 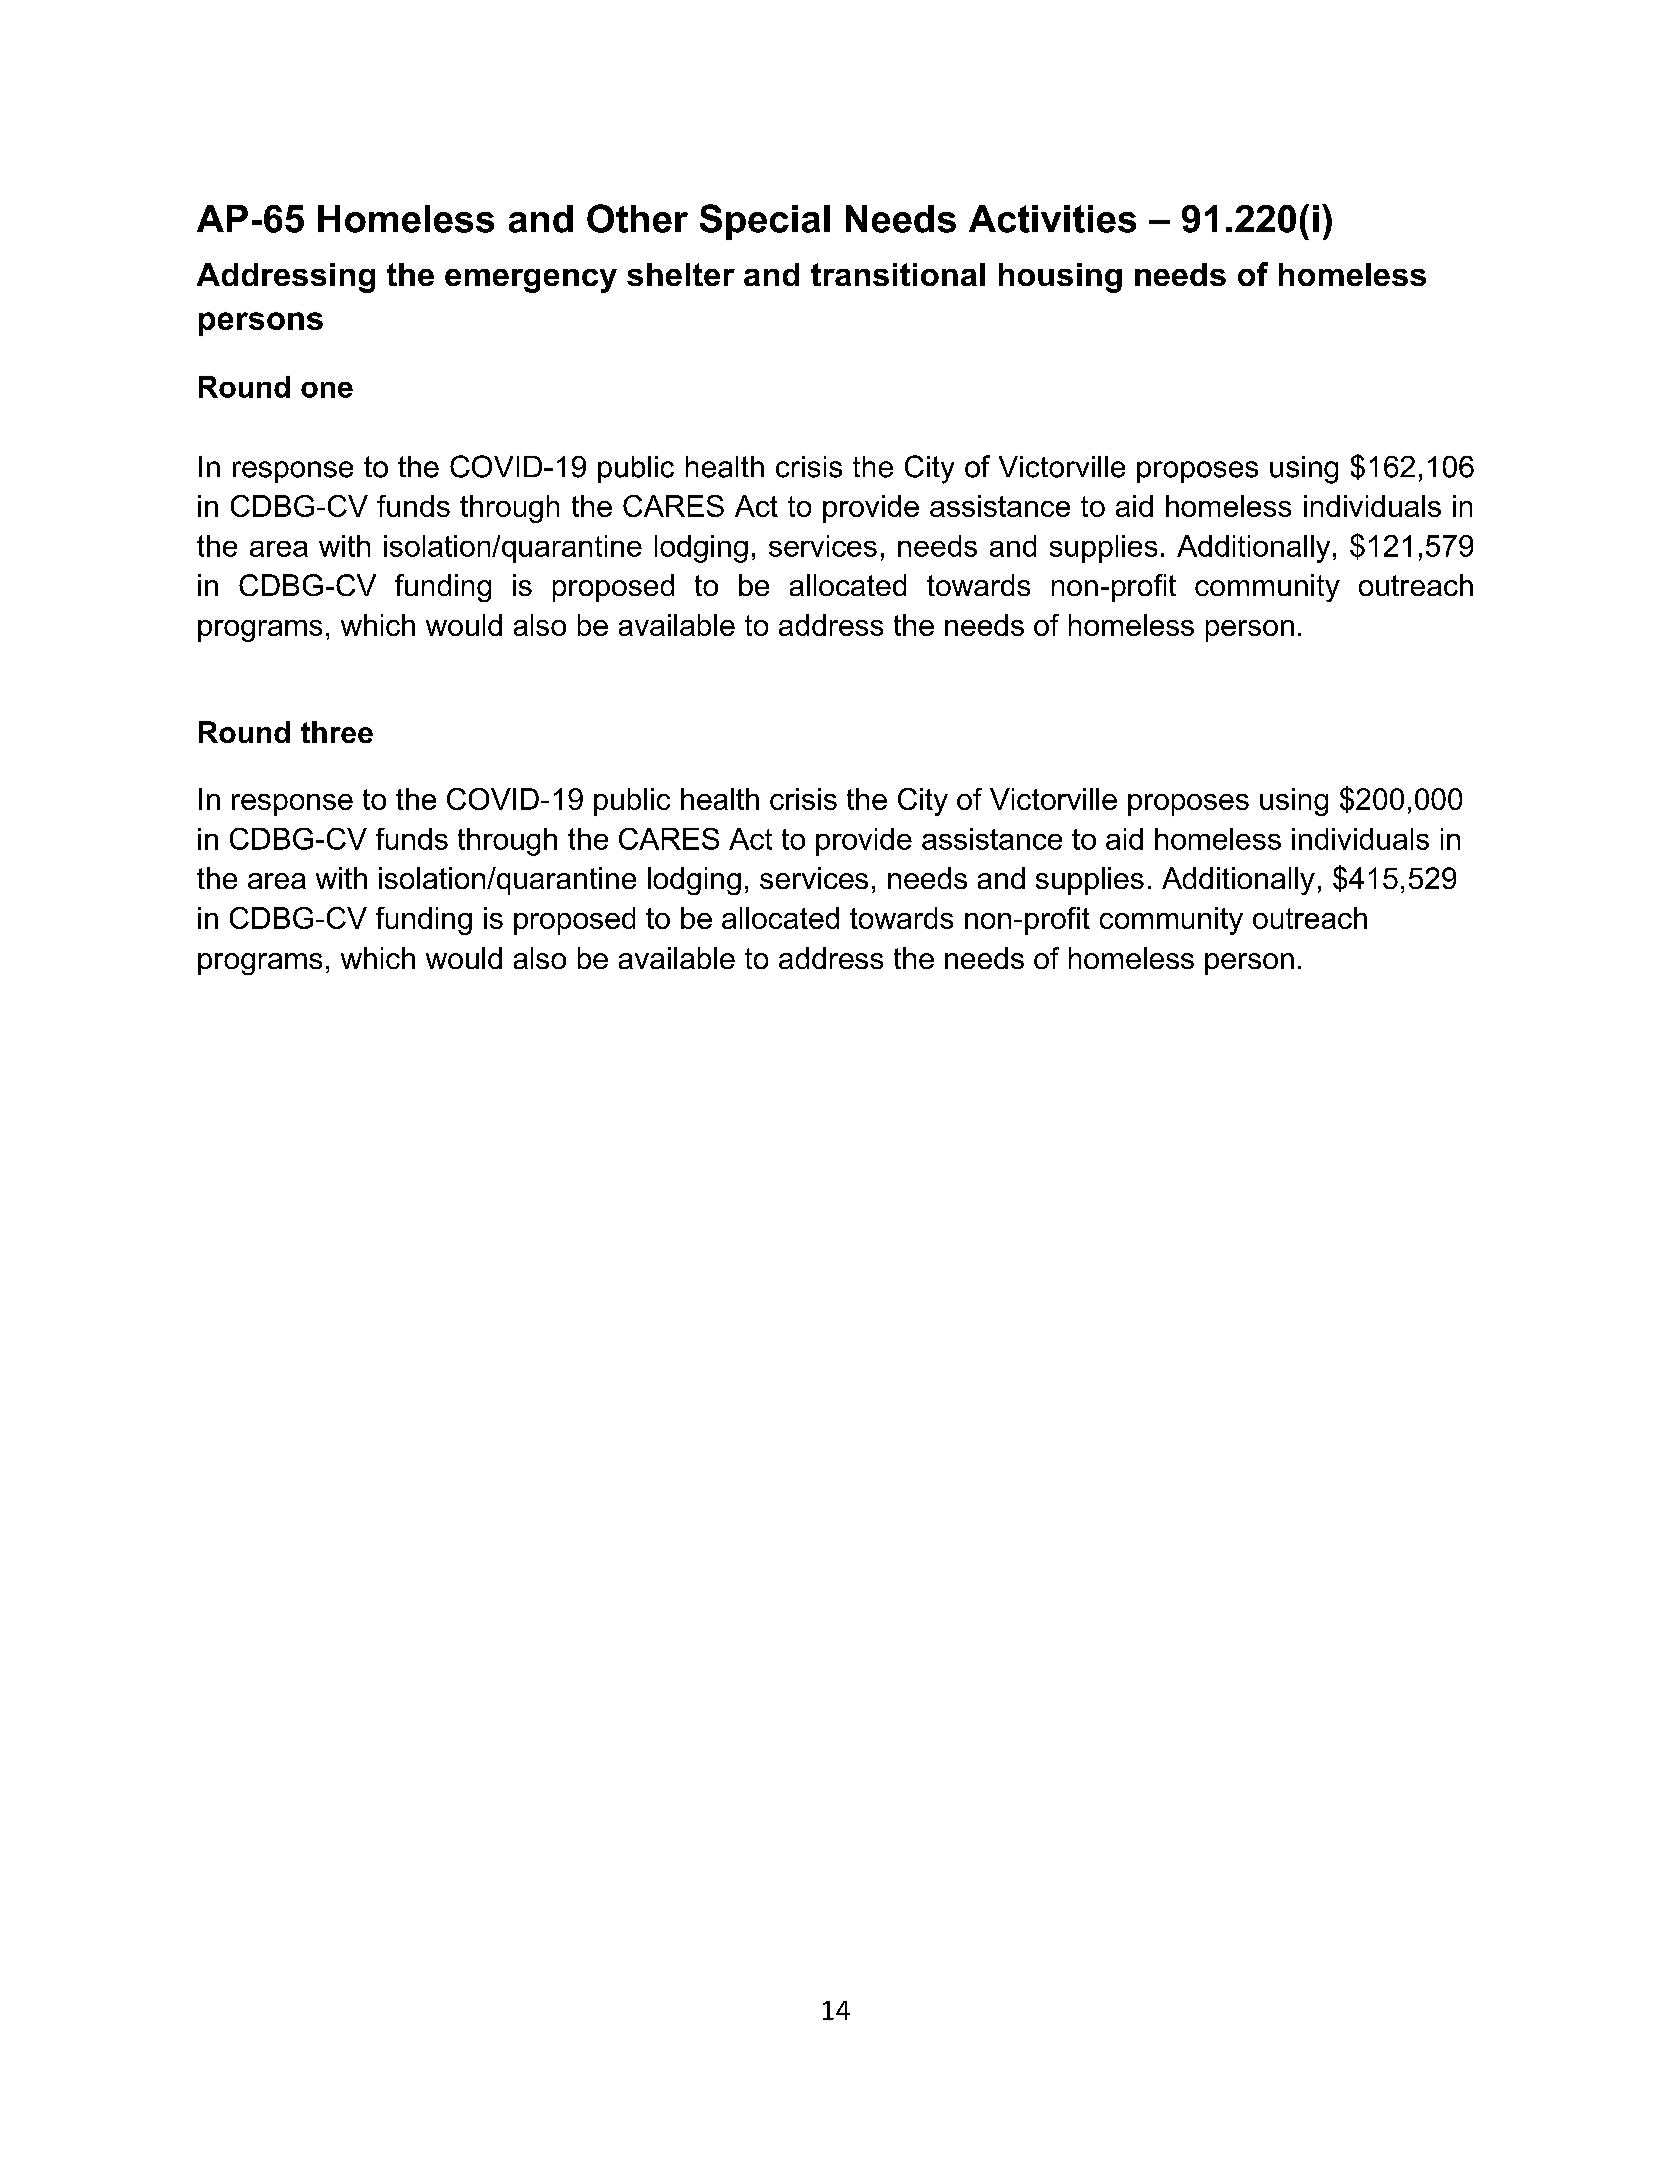 What do you see at coordinates (765, 222) in the page?
I see `Special` at bounding box center [765, 222].
